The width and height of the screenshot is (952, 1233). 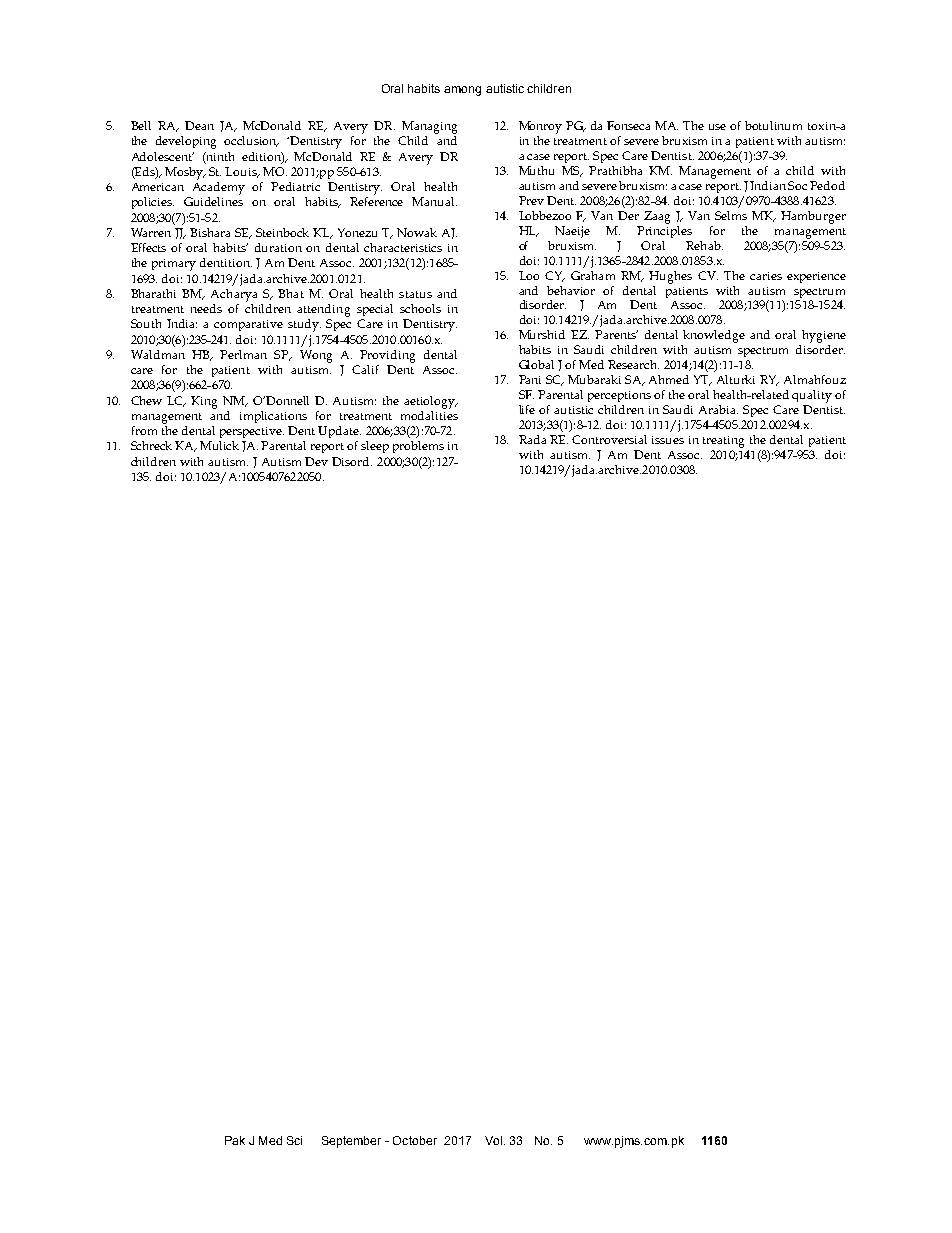 What do you see at coordinates (714, 336) in the screenshot?
I see `knowledge` at bounding box center [714, 336].
